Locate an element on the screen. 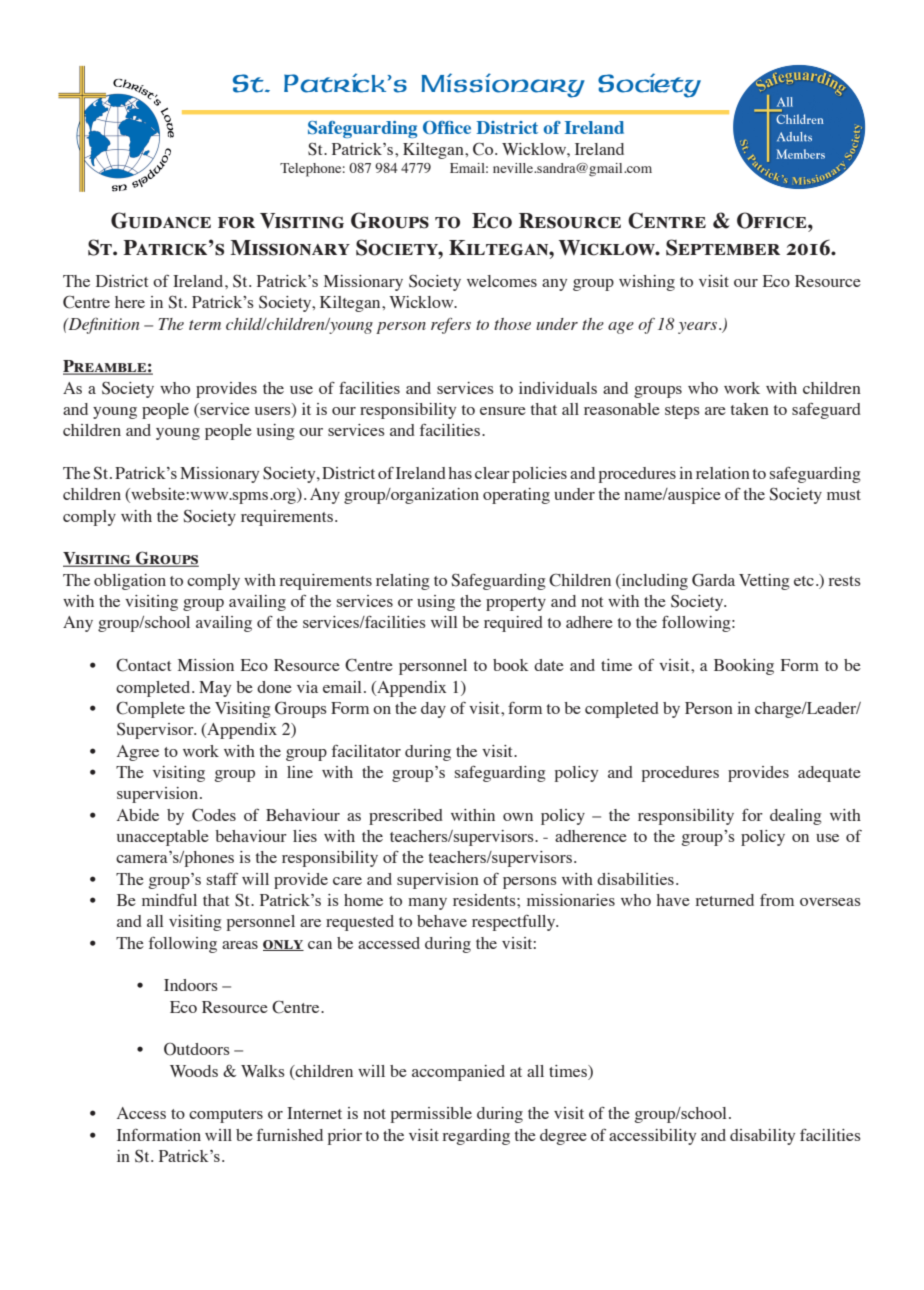 The width and height of the screenshot is (924, 1290). May is located at coordinates (215, 689).
